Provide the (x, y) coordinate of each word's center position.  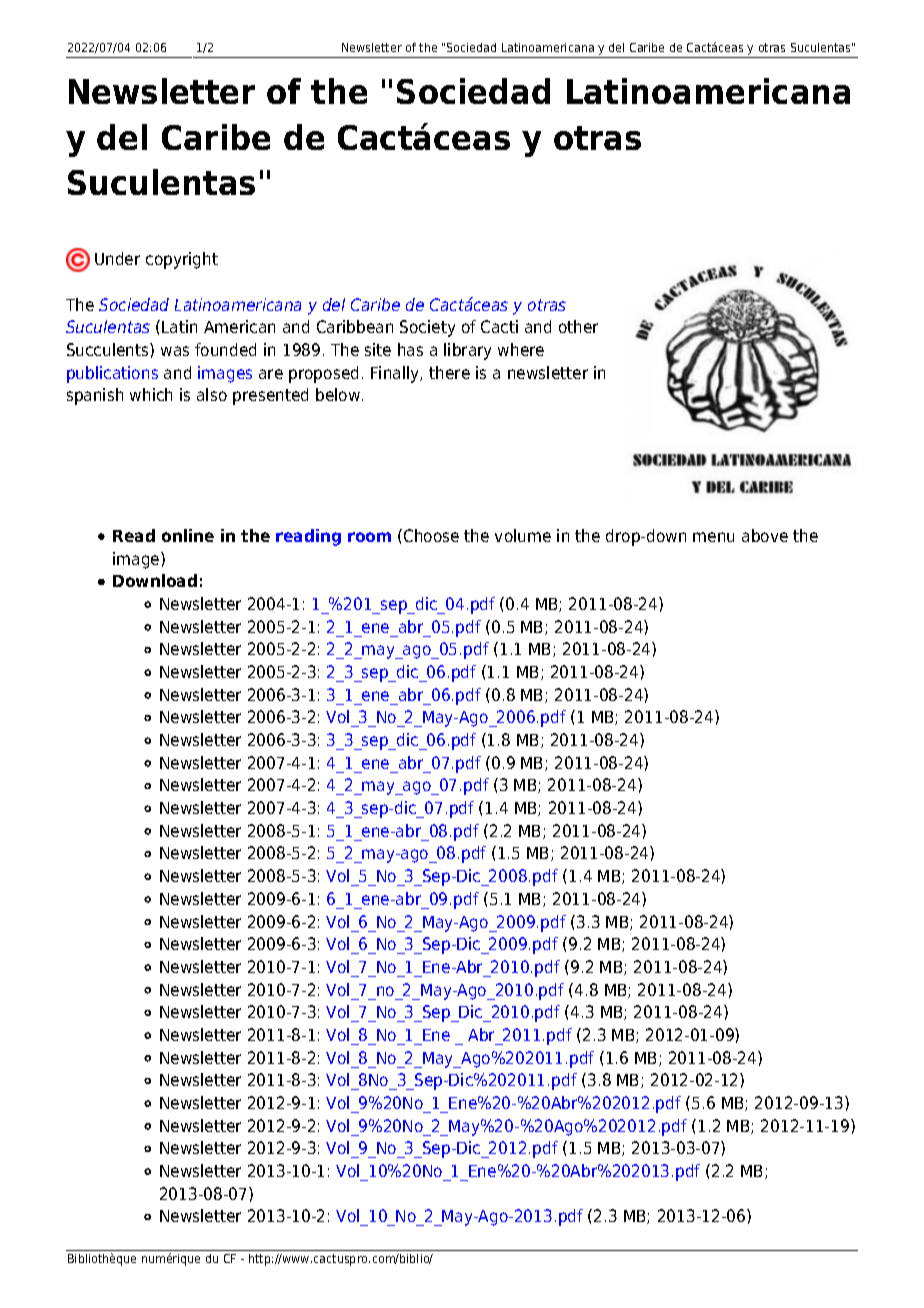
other (578, 326)
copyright (182, 260)
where (521, 349)
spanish (95, 396)
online (188, 535)
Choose (431, 535)
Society (427, 328)
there (449, 372)
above (765, 535)
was (175, 351)
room (369, 537)
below (339, 394)
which (151, 394)
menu (713, 537)
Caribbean (355, 326)
